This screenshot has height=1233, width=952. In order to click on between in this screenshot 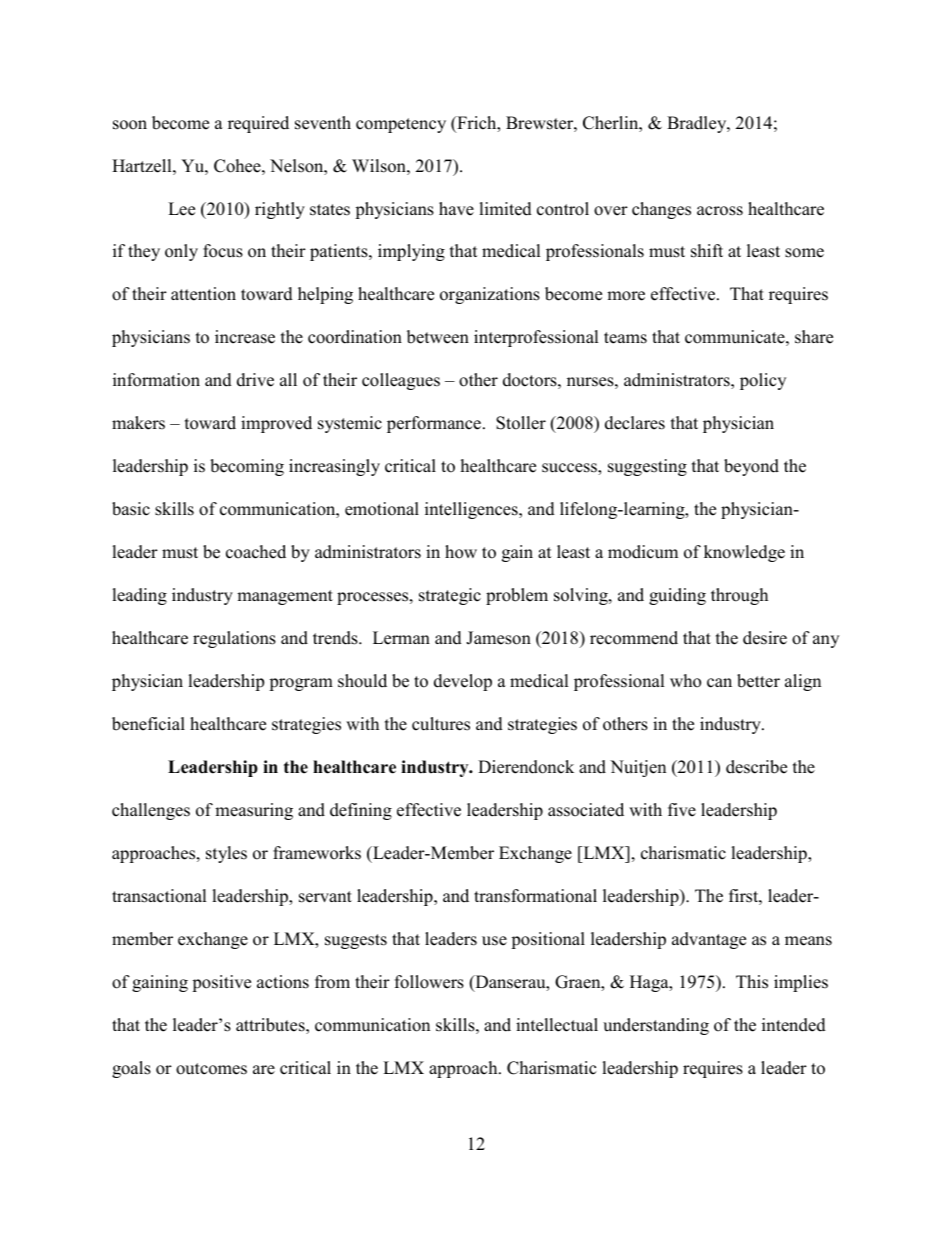, I will do `click(438, 337)`.
